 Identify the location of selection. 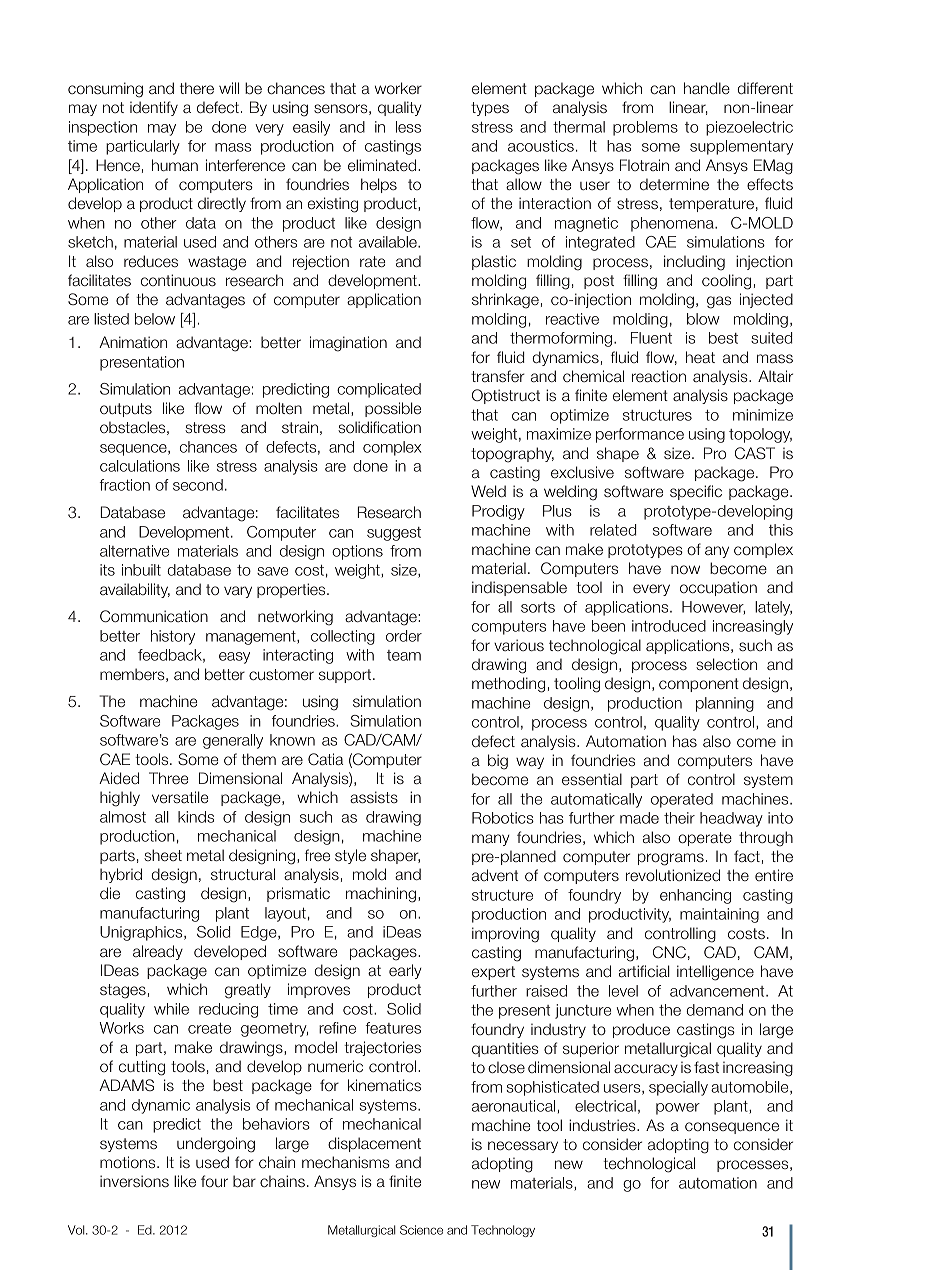
(726, 664).
